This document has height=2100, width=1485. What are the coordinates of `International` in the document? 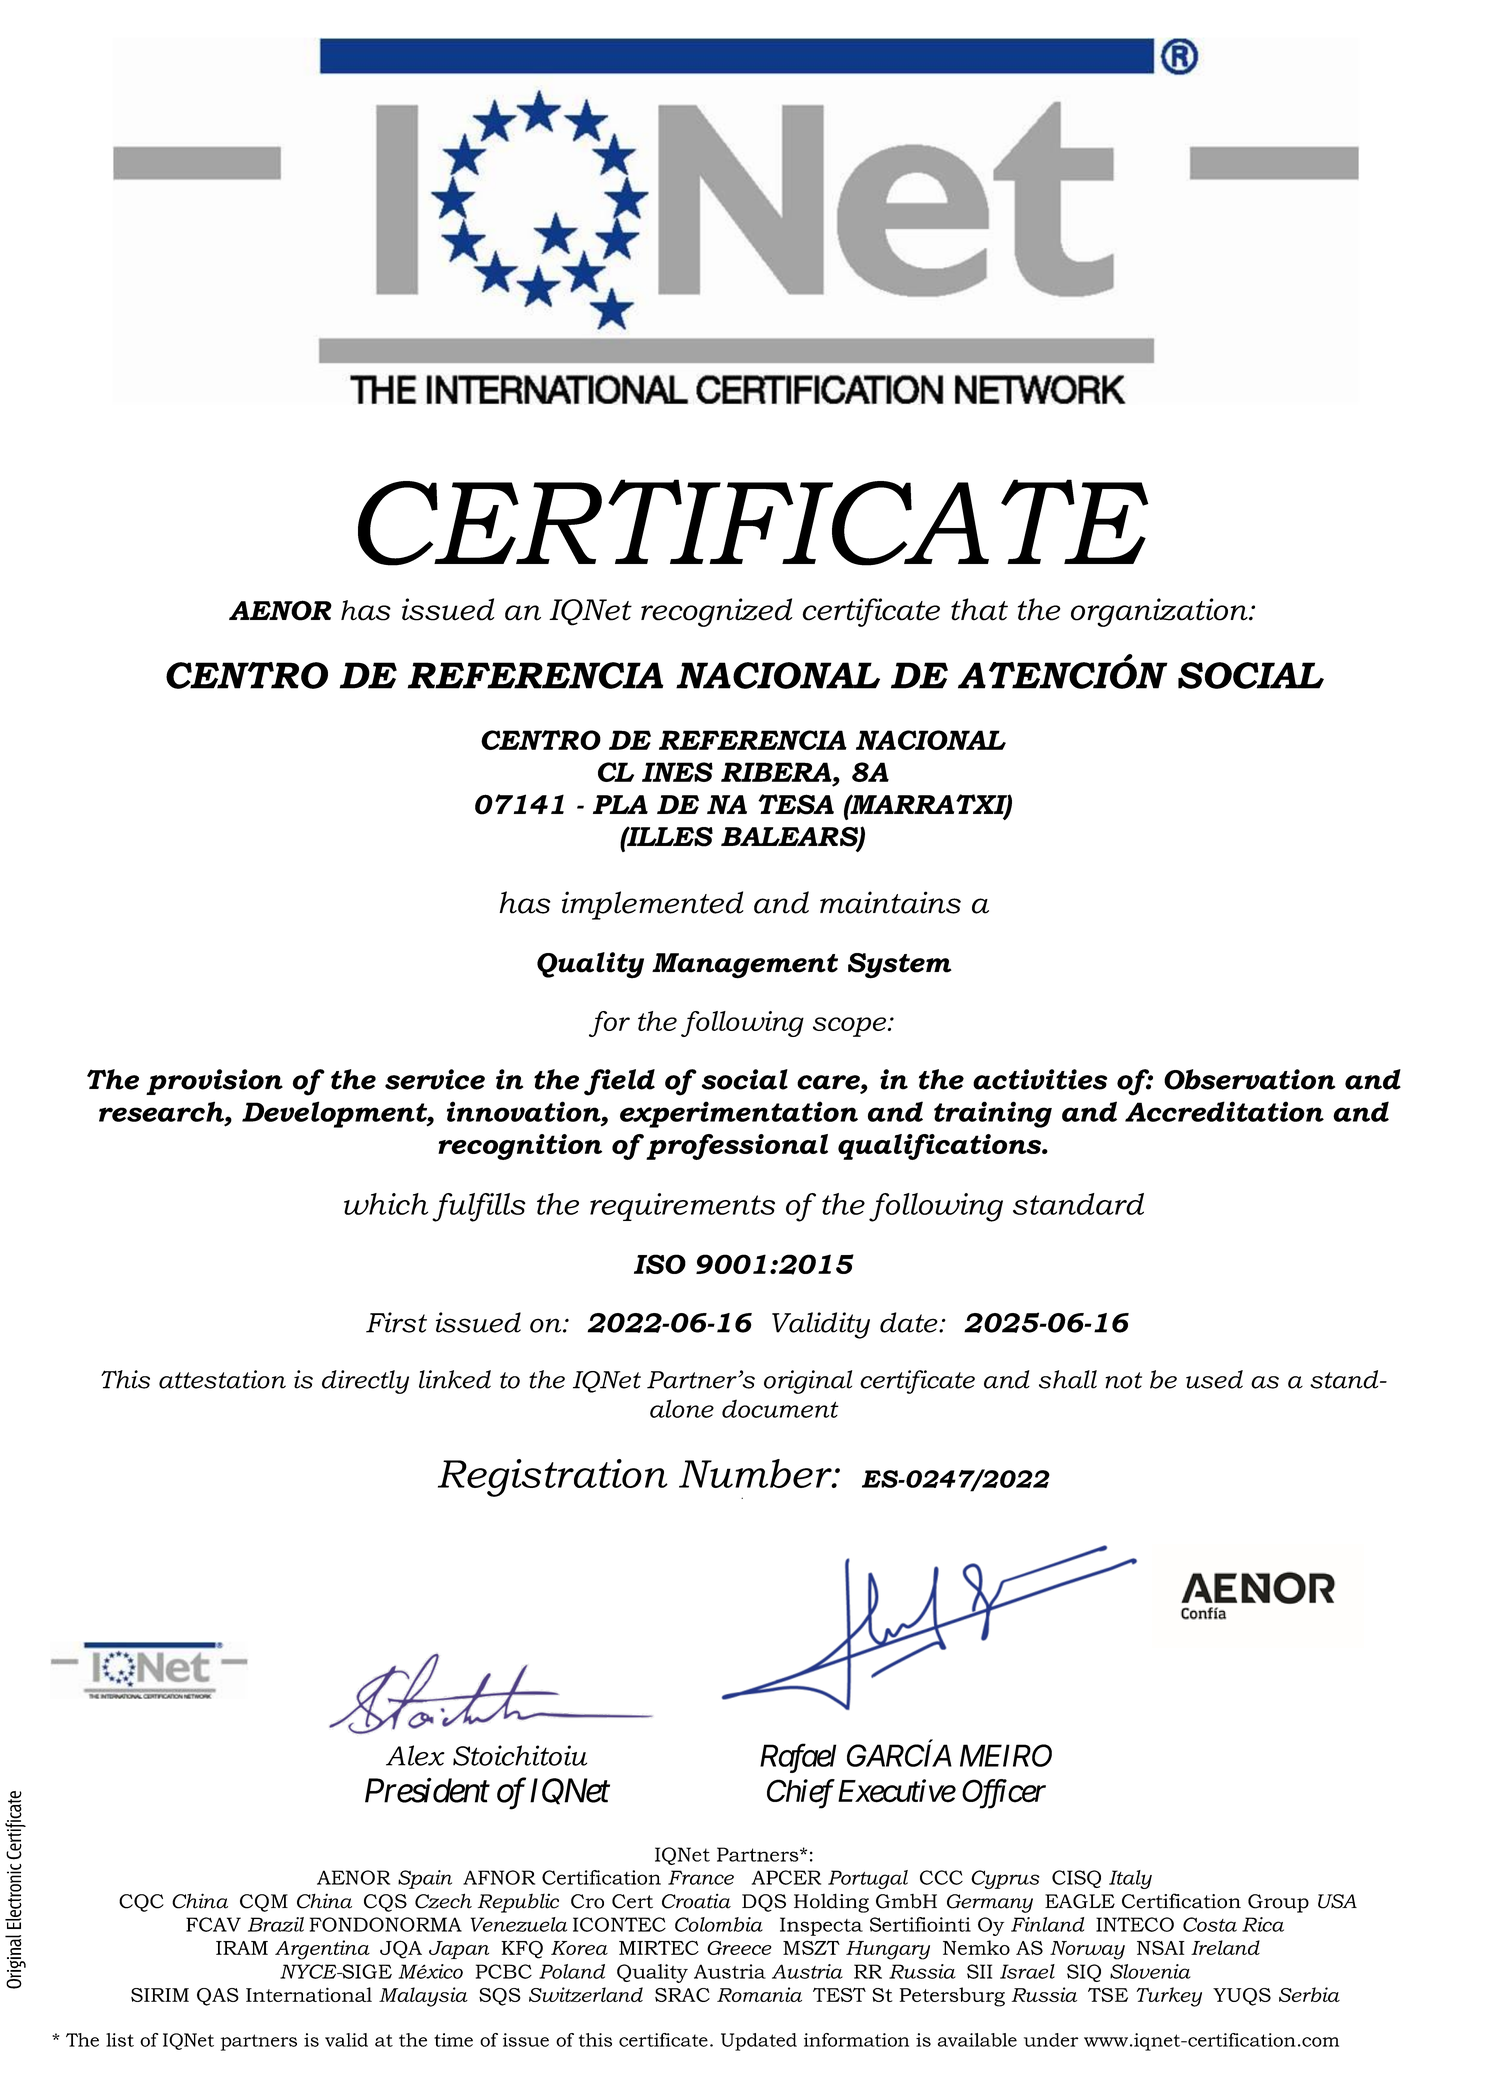 It's located at (309, 1994).
